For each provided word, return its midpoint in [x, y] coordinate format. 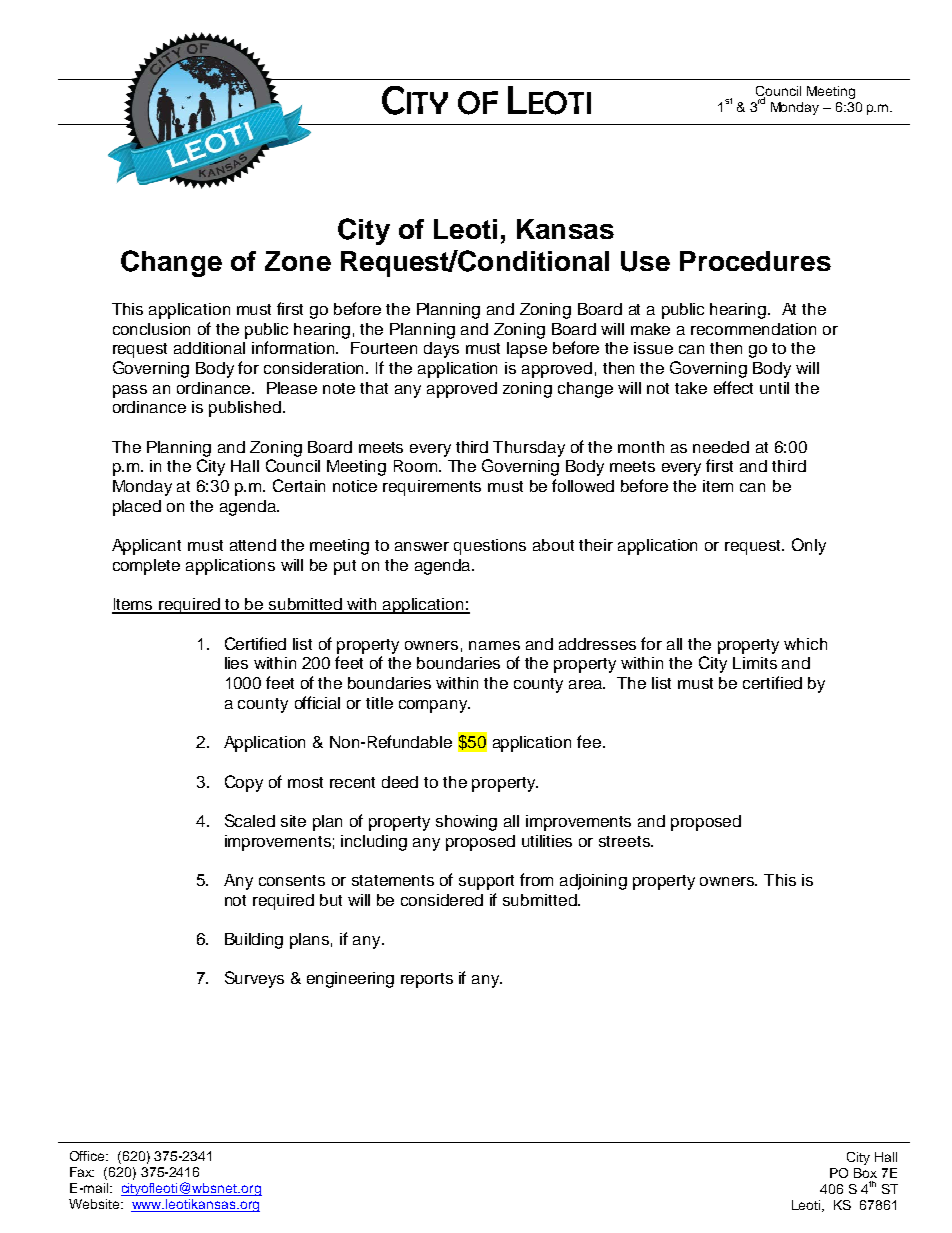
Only [809, 546]
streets [625, 841]
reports [427, 980]
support [486, 882]
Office [89, 1156]
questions [490, 547]
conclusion [151, 329]
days [441, 350]
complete [146, 567]
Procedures [755, 261]
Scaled [250, 820]
